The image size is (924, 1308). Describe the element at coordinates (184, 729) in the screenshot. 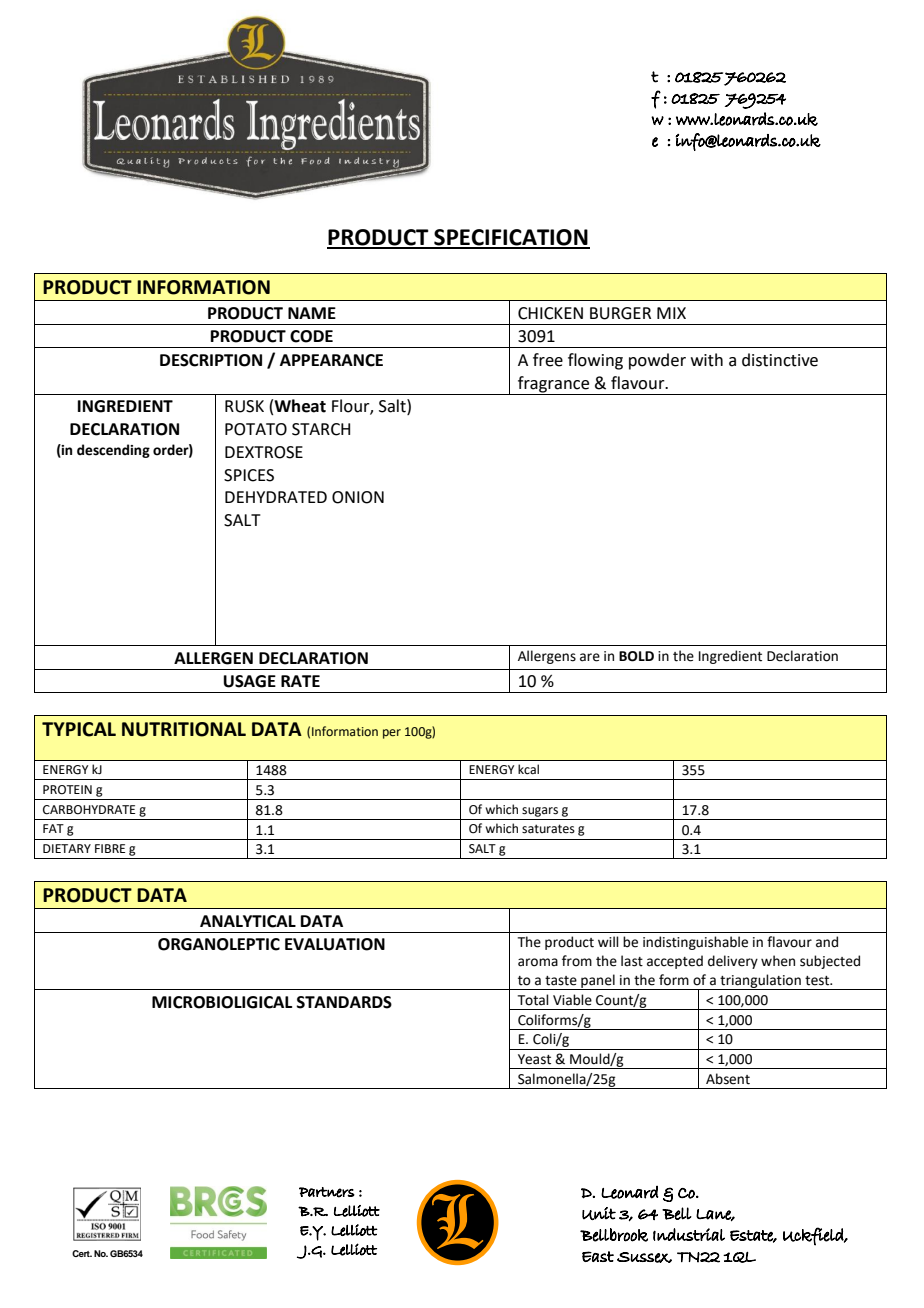

I see `NUTRITIONAL` at that location.
